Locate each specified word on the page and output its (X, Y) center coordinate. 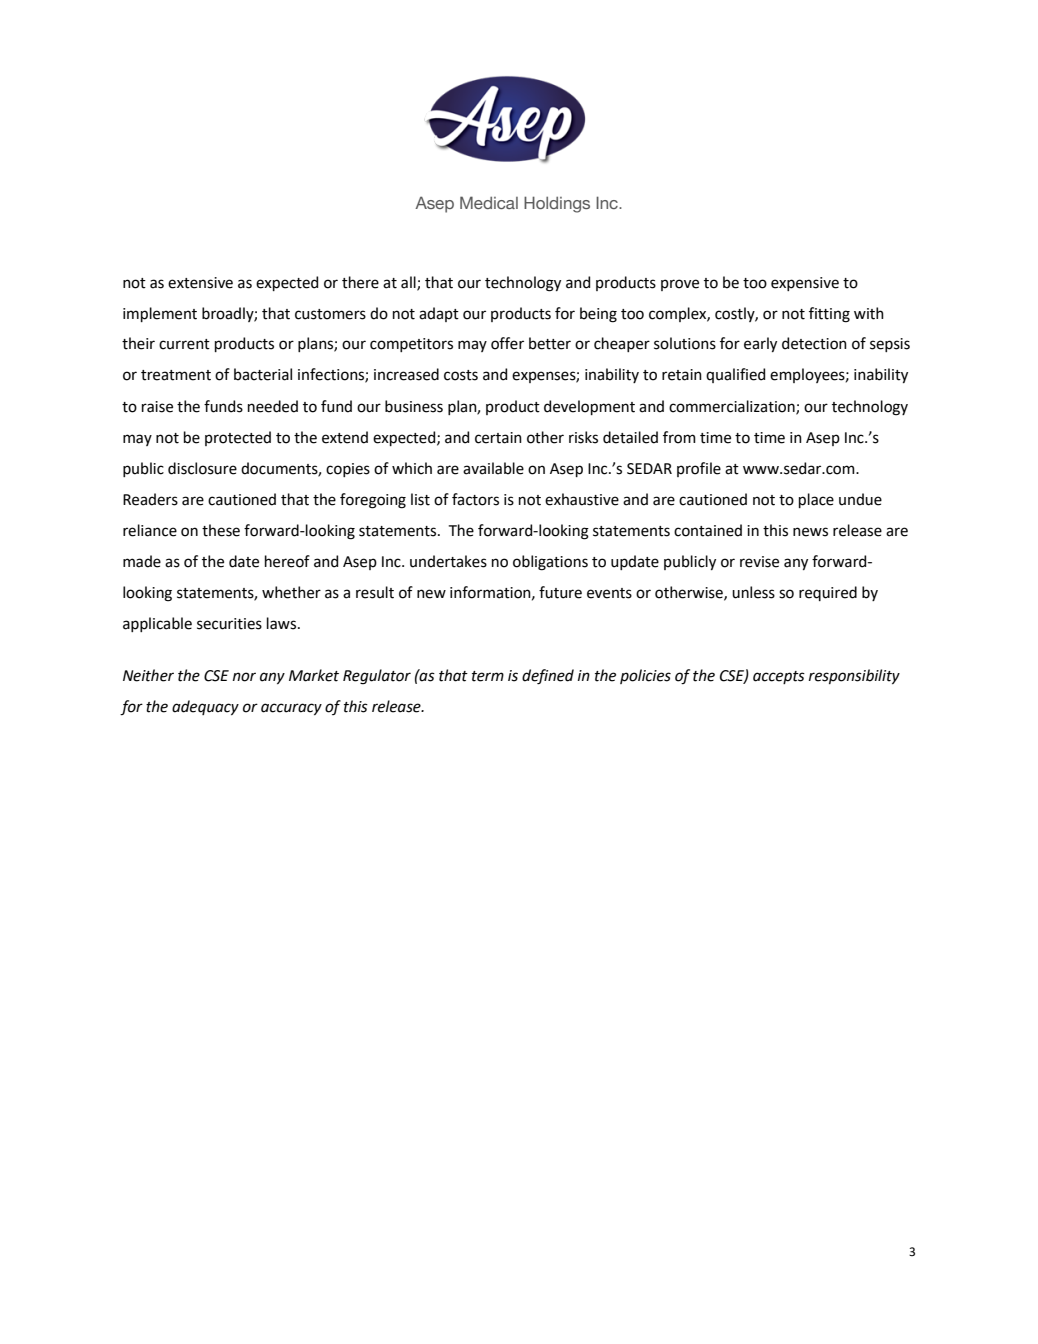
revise (759, 562)
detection (814, 343)
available (493, 468)
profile (699, 469)
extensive (200, 283)
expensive (805, 284)
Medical (489, 202)
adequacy (205, 707)
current (184, 344)
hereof (287, 561)
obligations (550, 563)
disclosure (202, 468)
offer (507, 343)
